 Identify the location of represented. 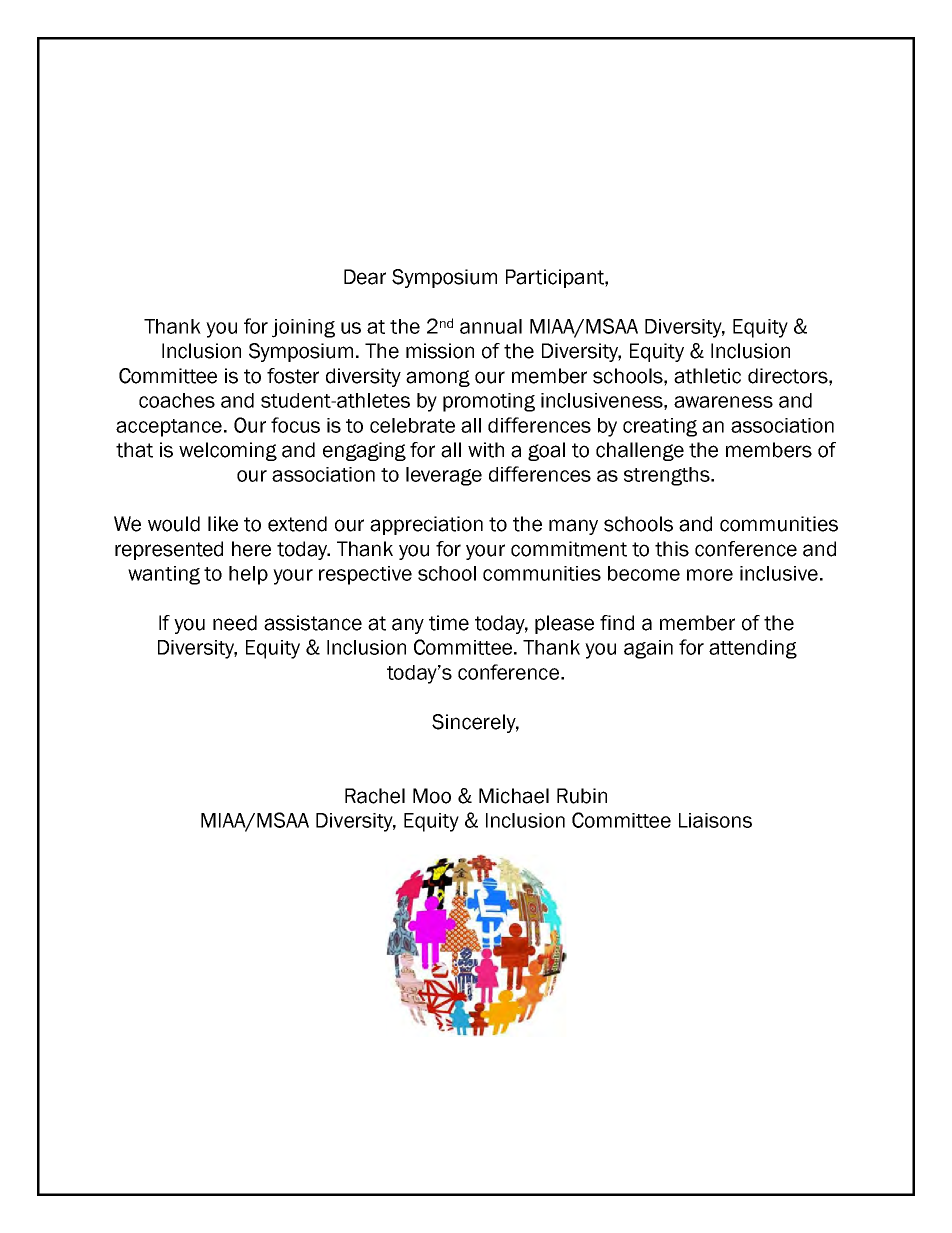
(169, 550).
